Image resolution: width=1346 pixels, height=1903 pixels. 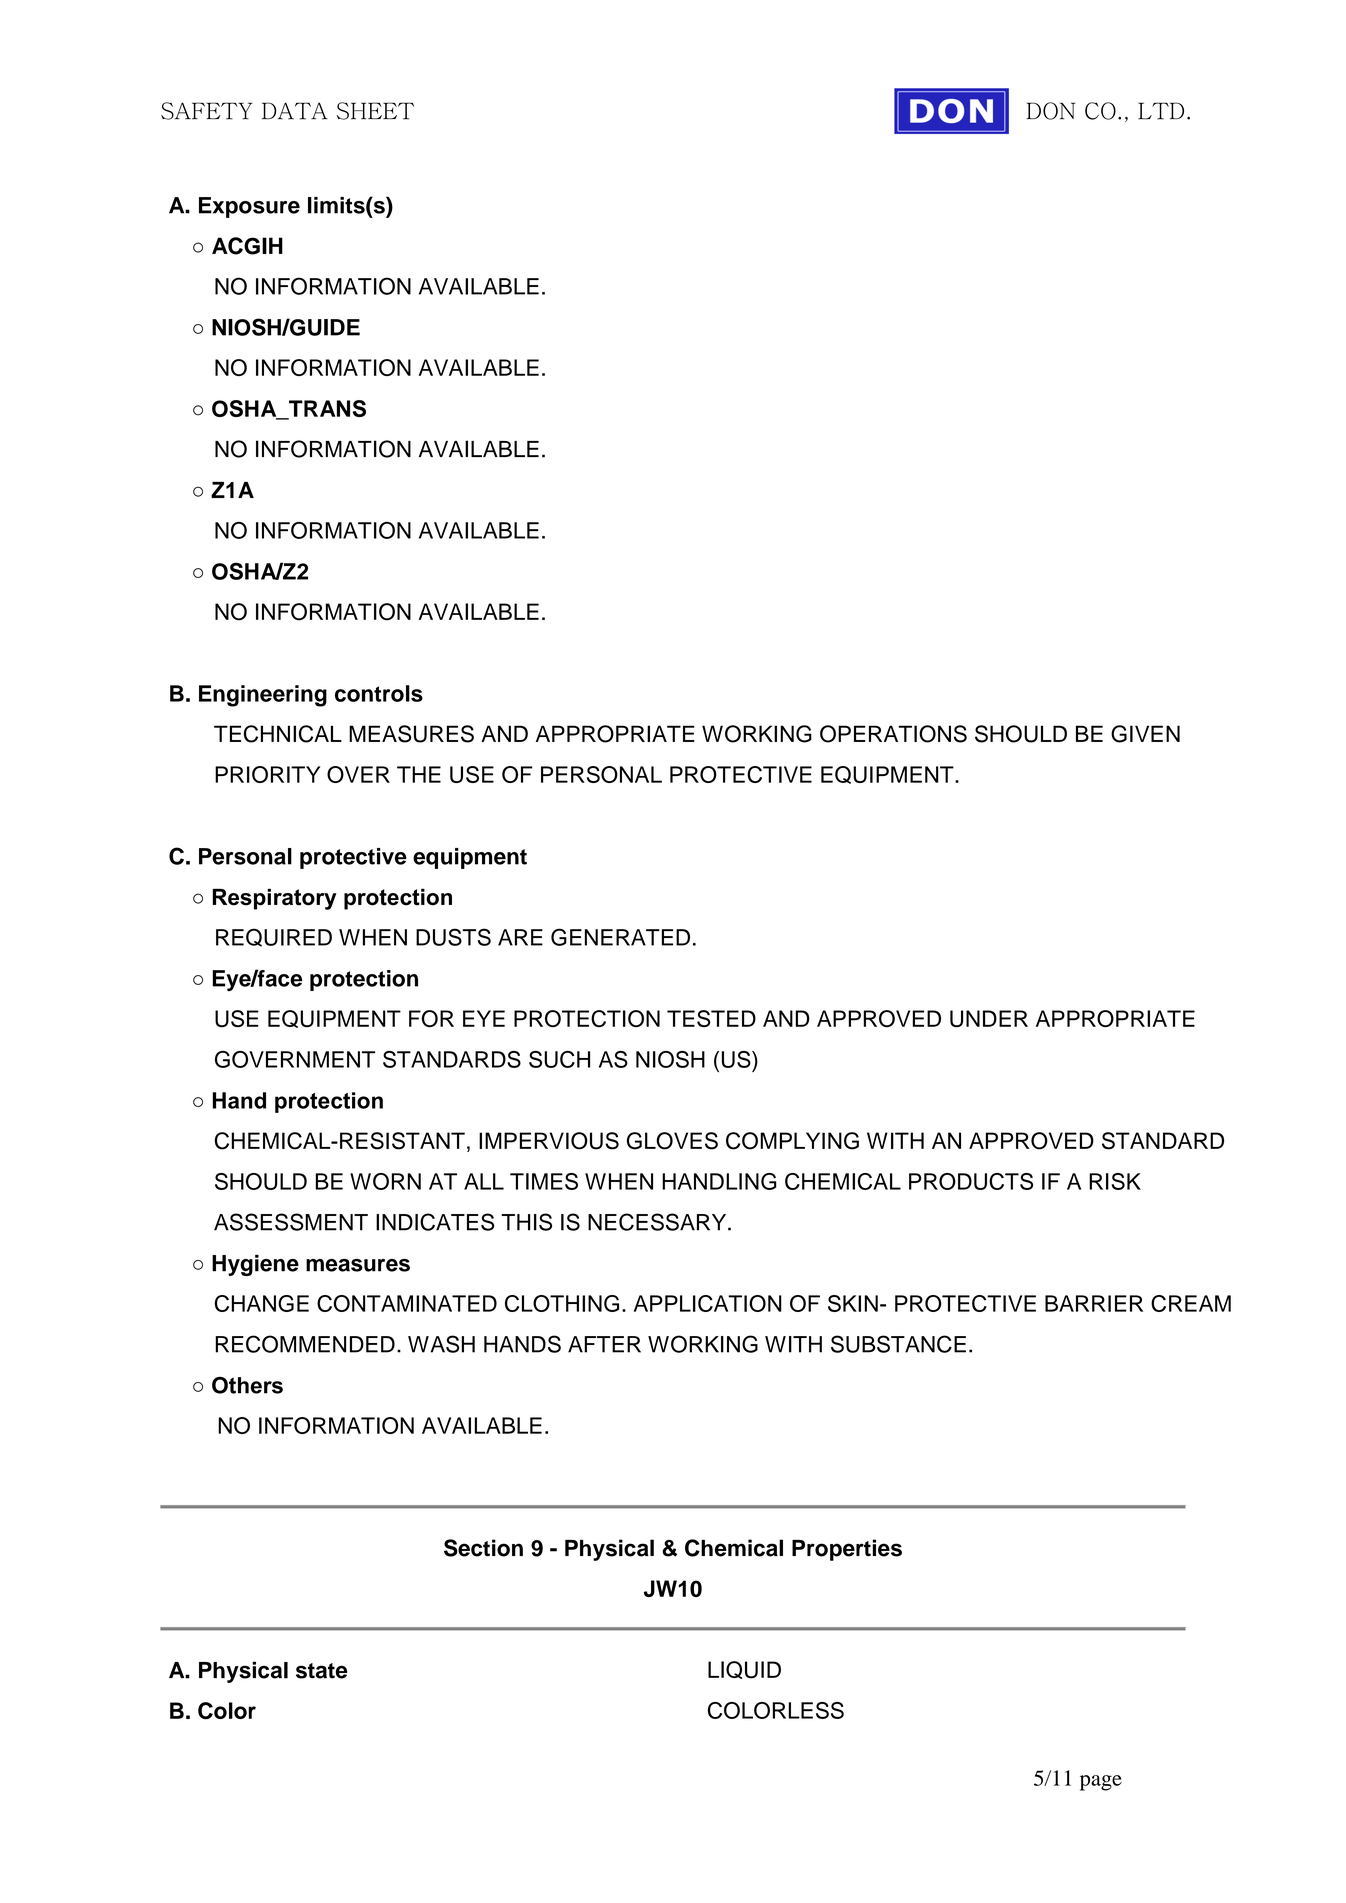 I want to click on SHEET, so click(x=375, y=111).
